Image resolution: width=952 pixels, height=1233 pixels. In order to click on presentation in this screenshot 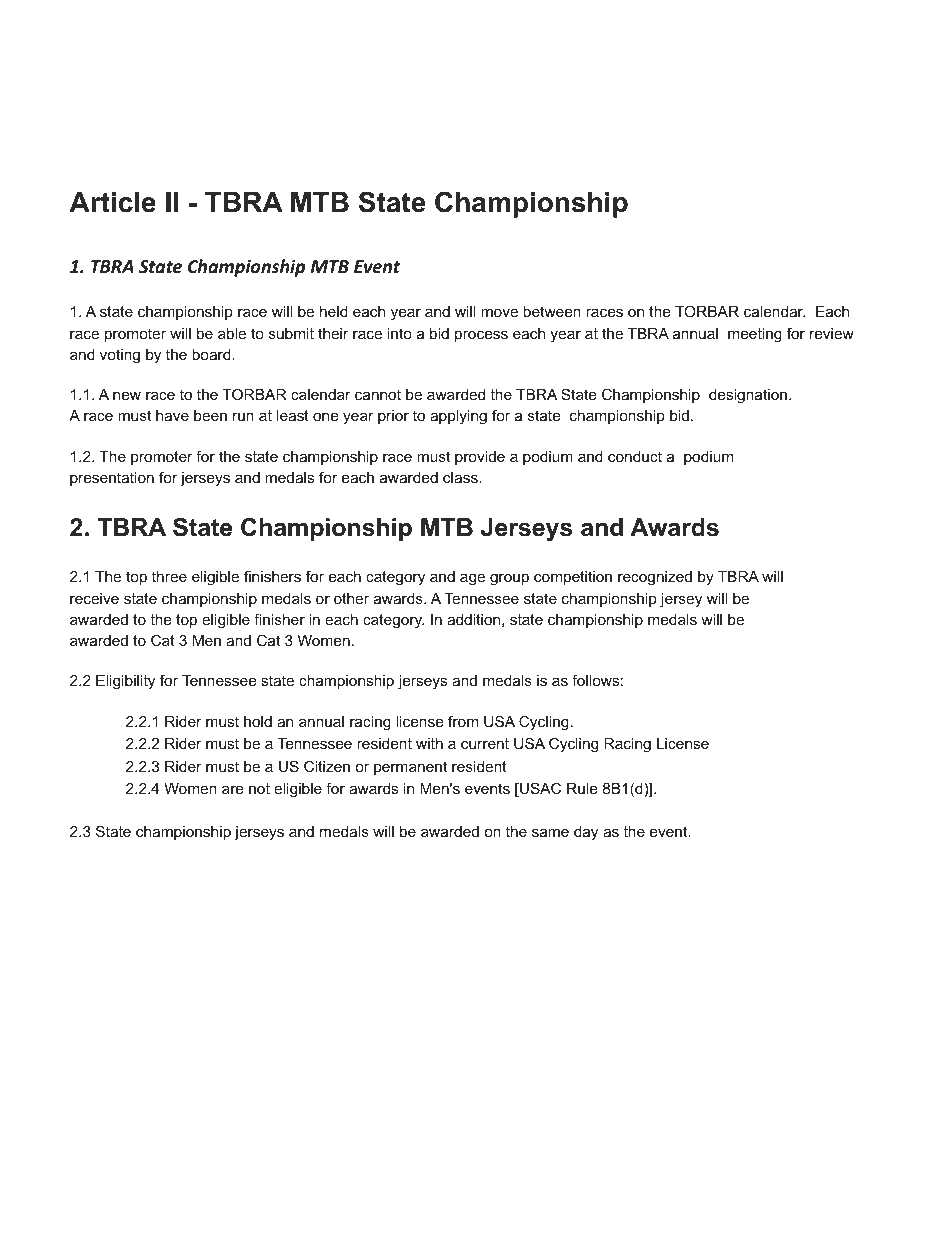, I will do `click(112, 479)`.
